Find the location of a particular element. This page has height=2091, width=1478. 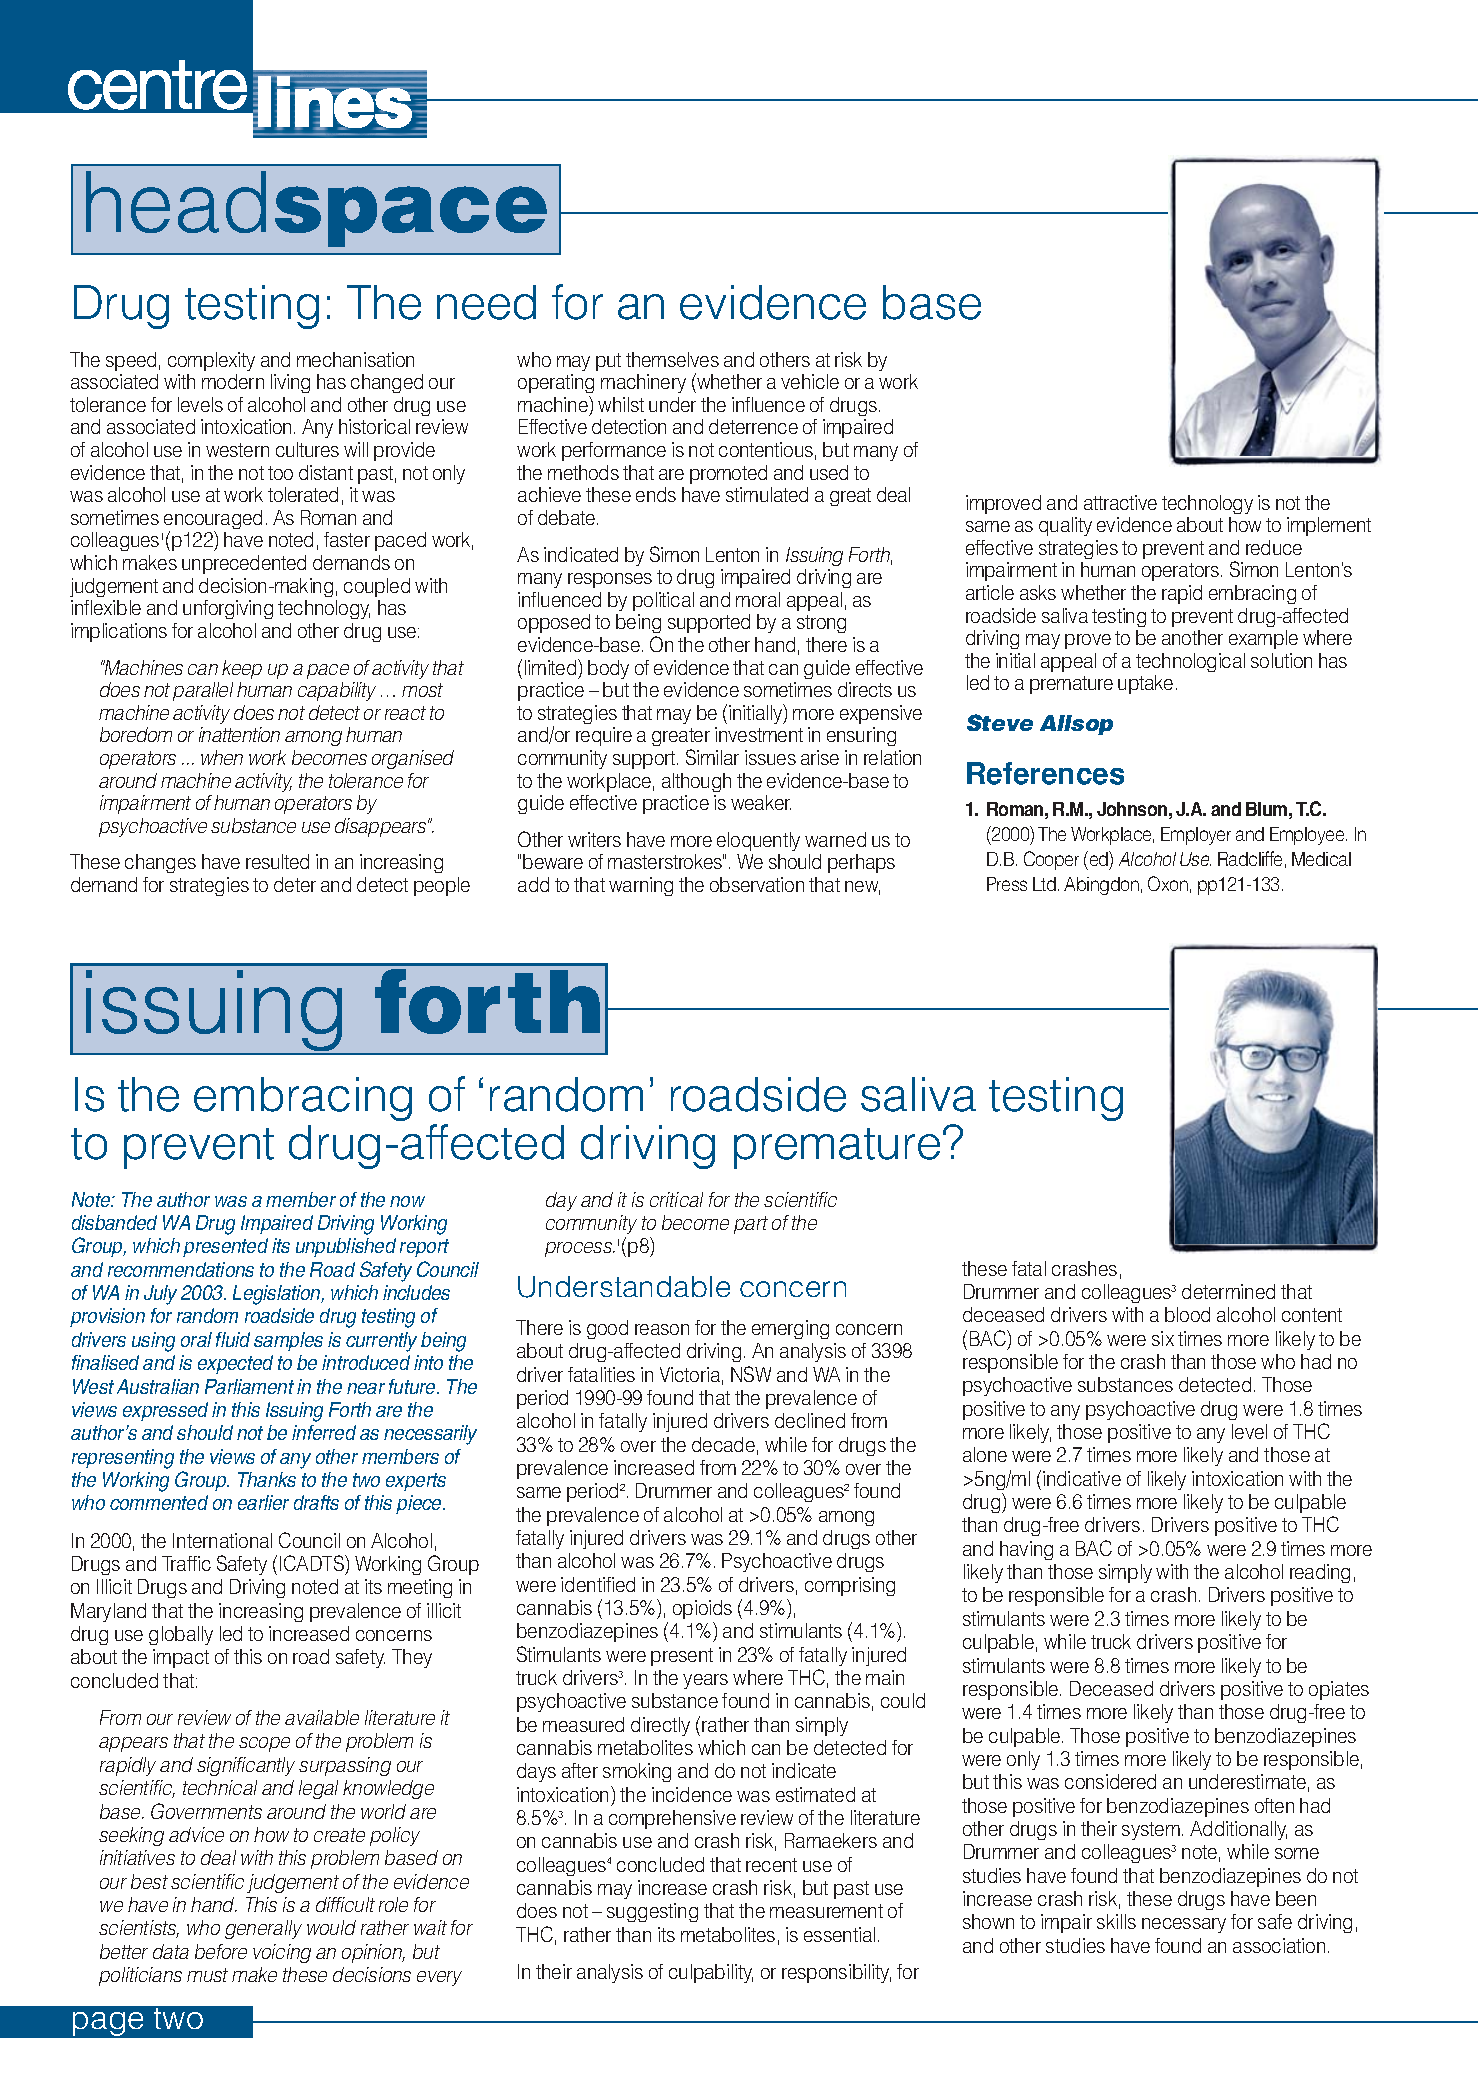

generally is located at coordinates (263, 1929).
